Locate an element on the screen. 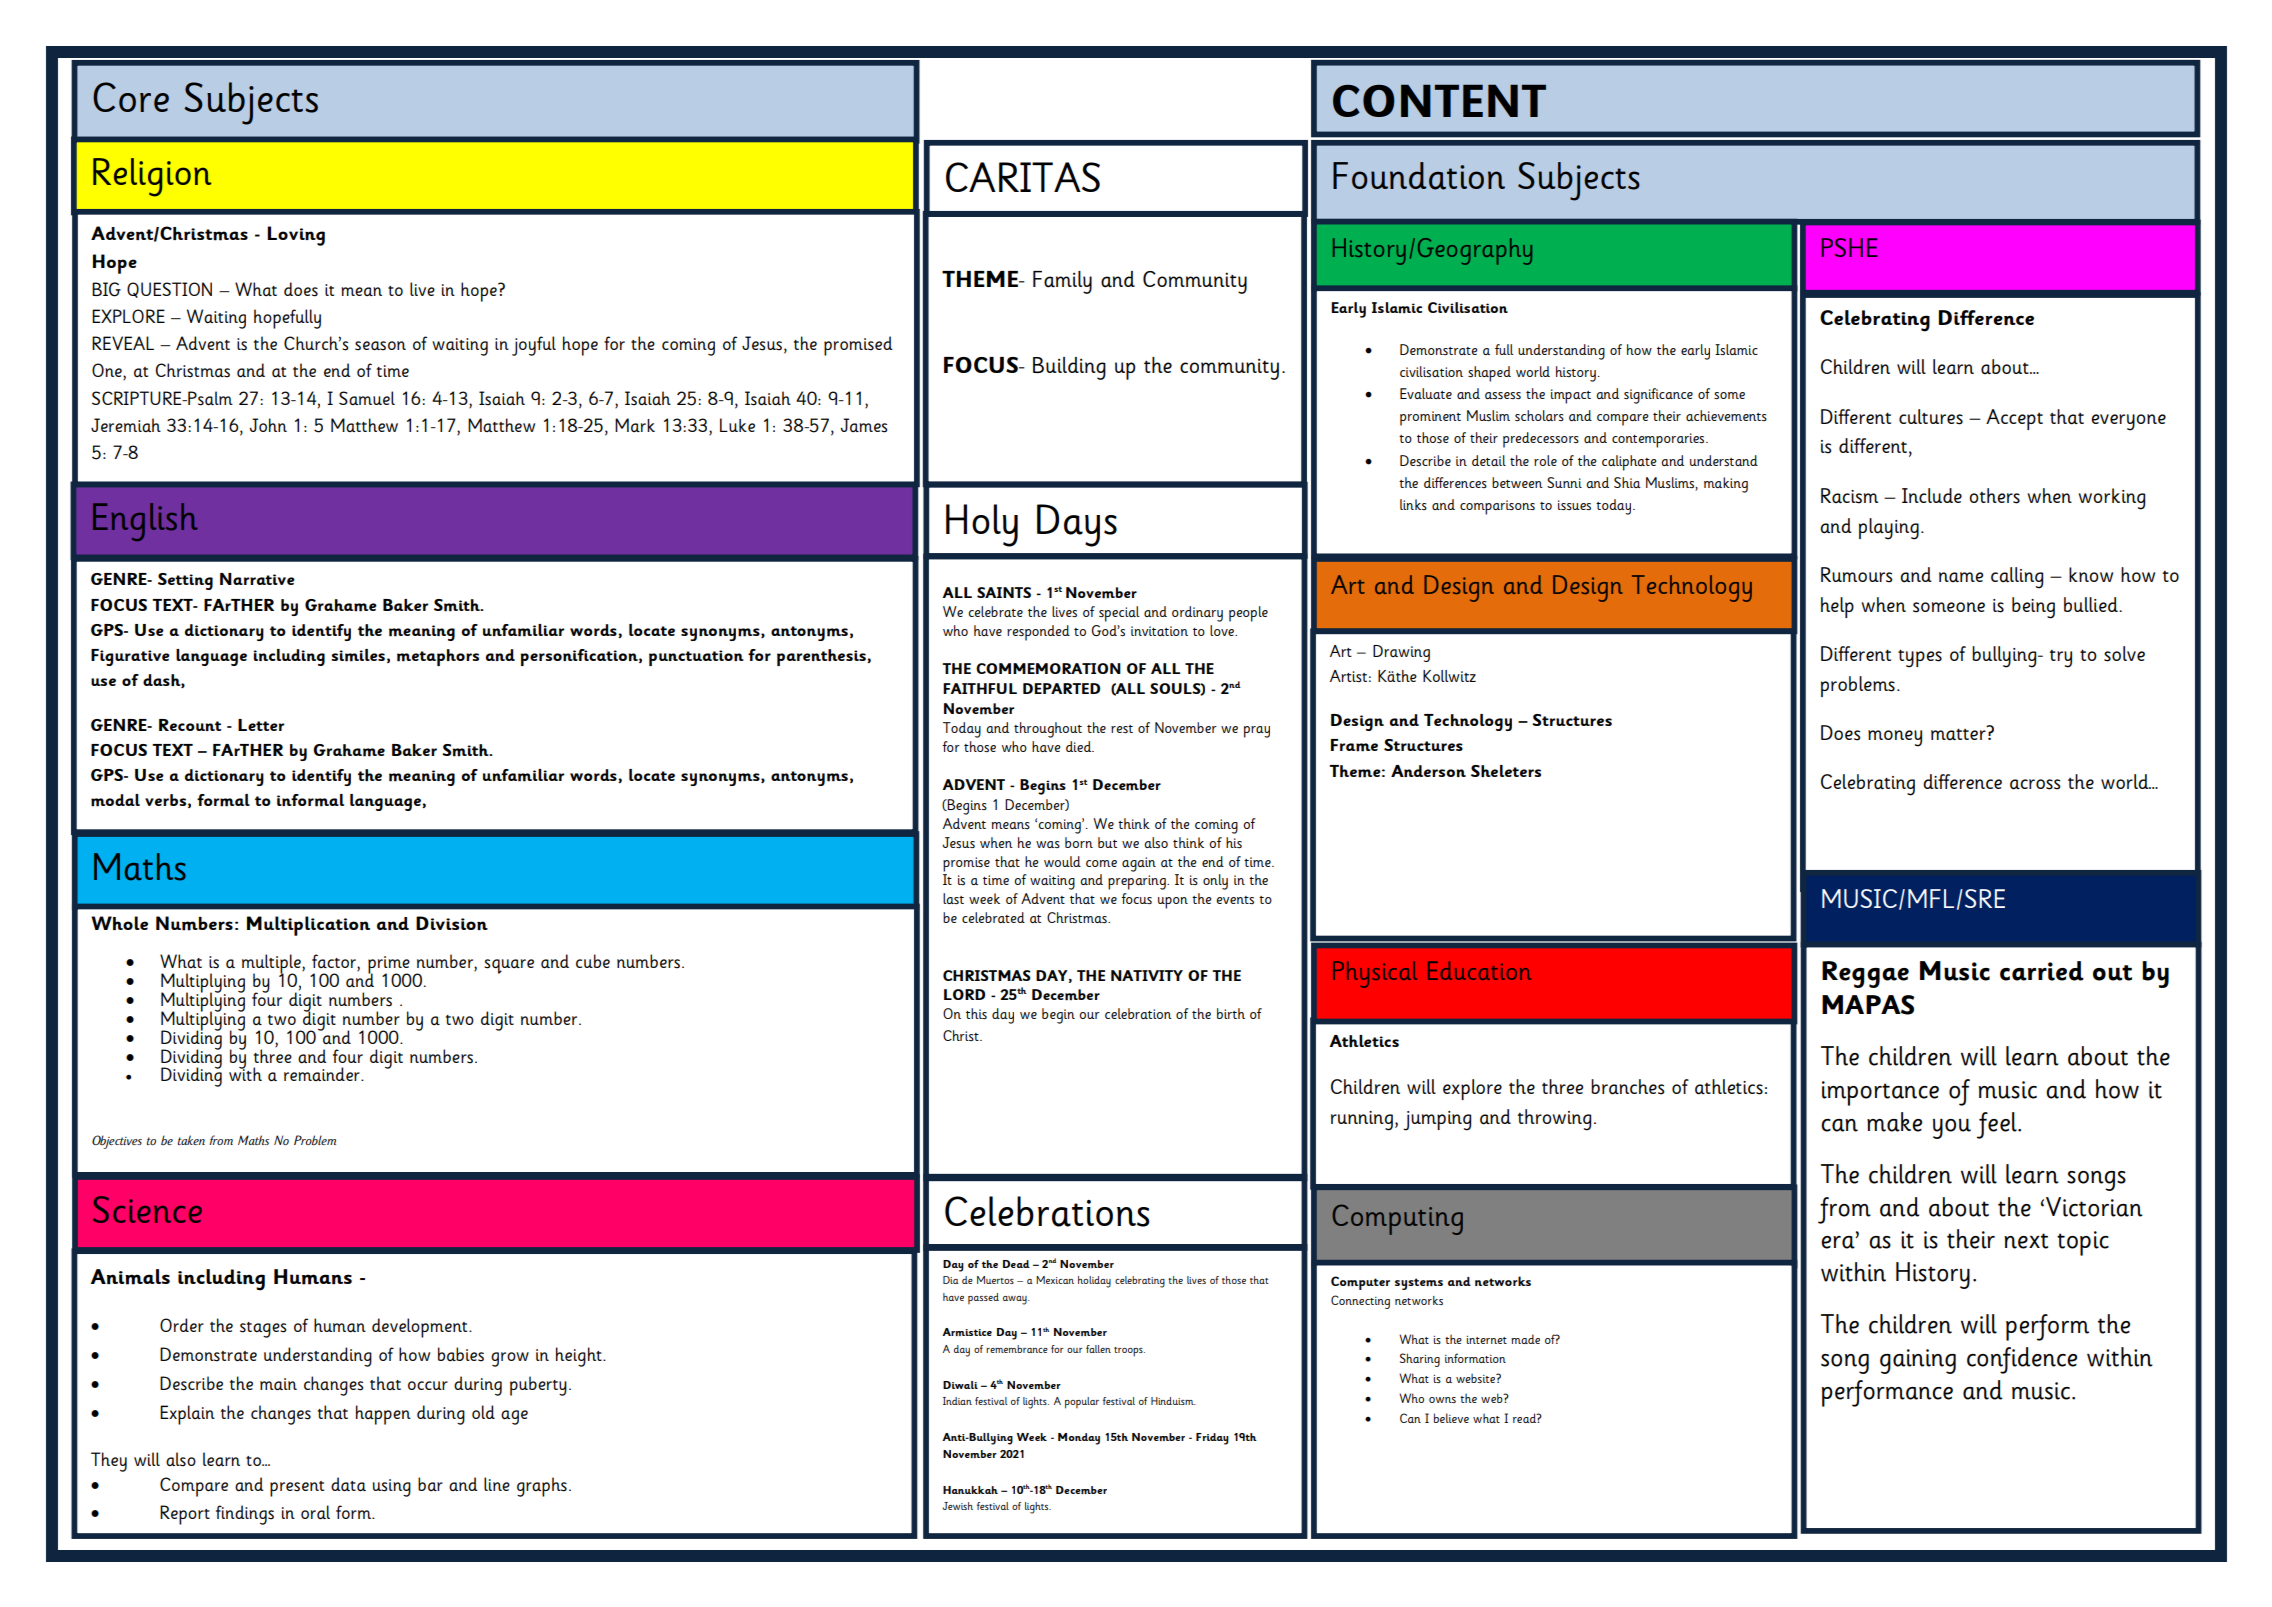 The height and width of the screenshot is (1607, 2272). data is located at coordinates (348, 1484).
